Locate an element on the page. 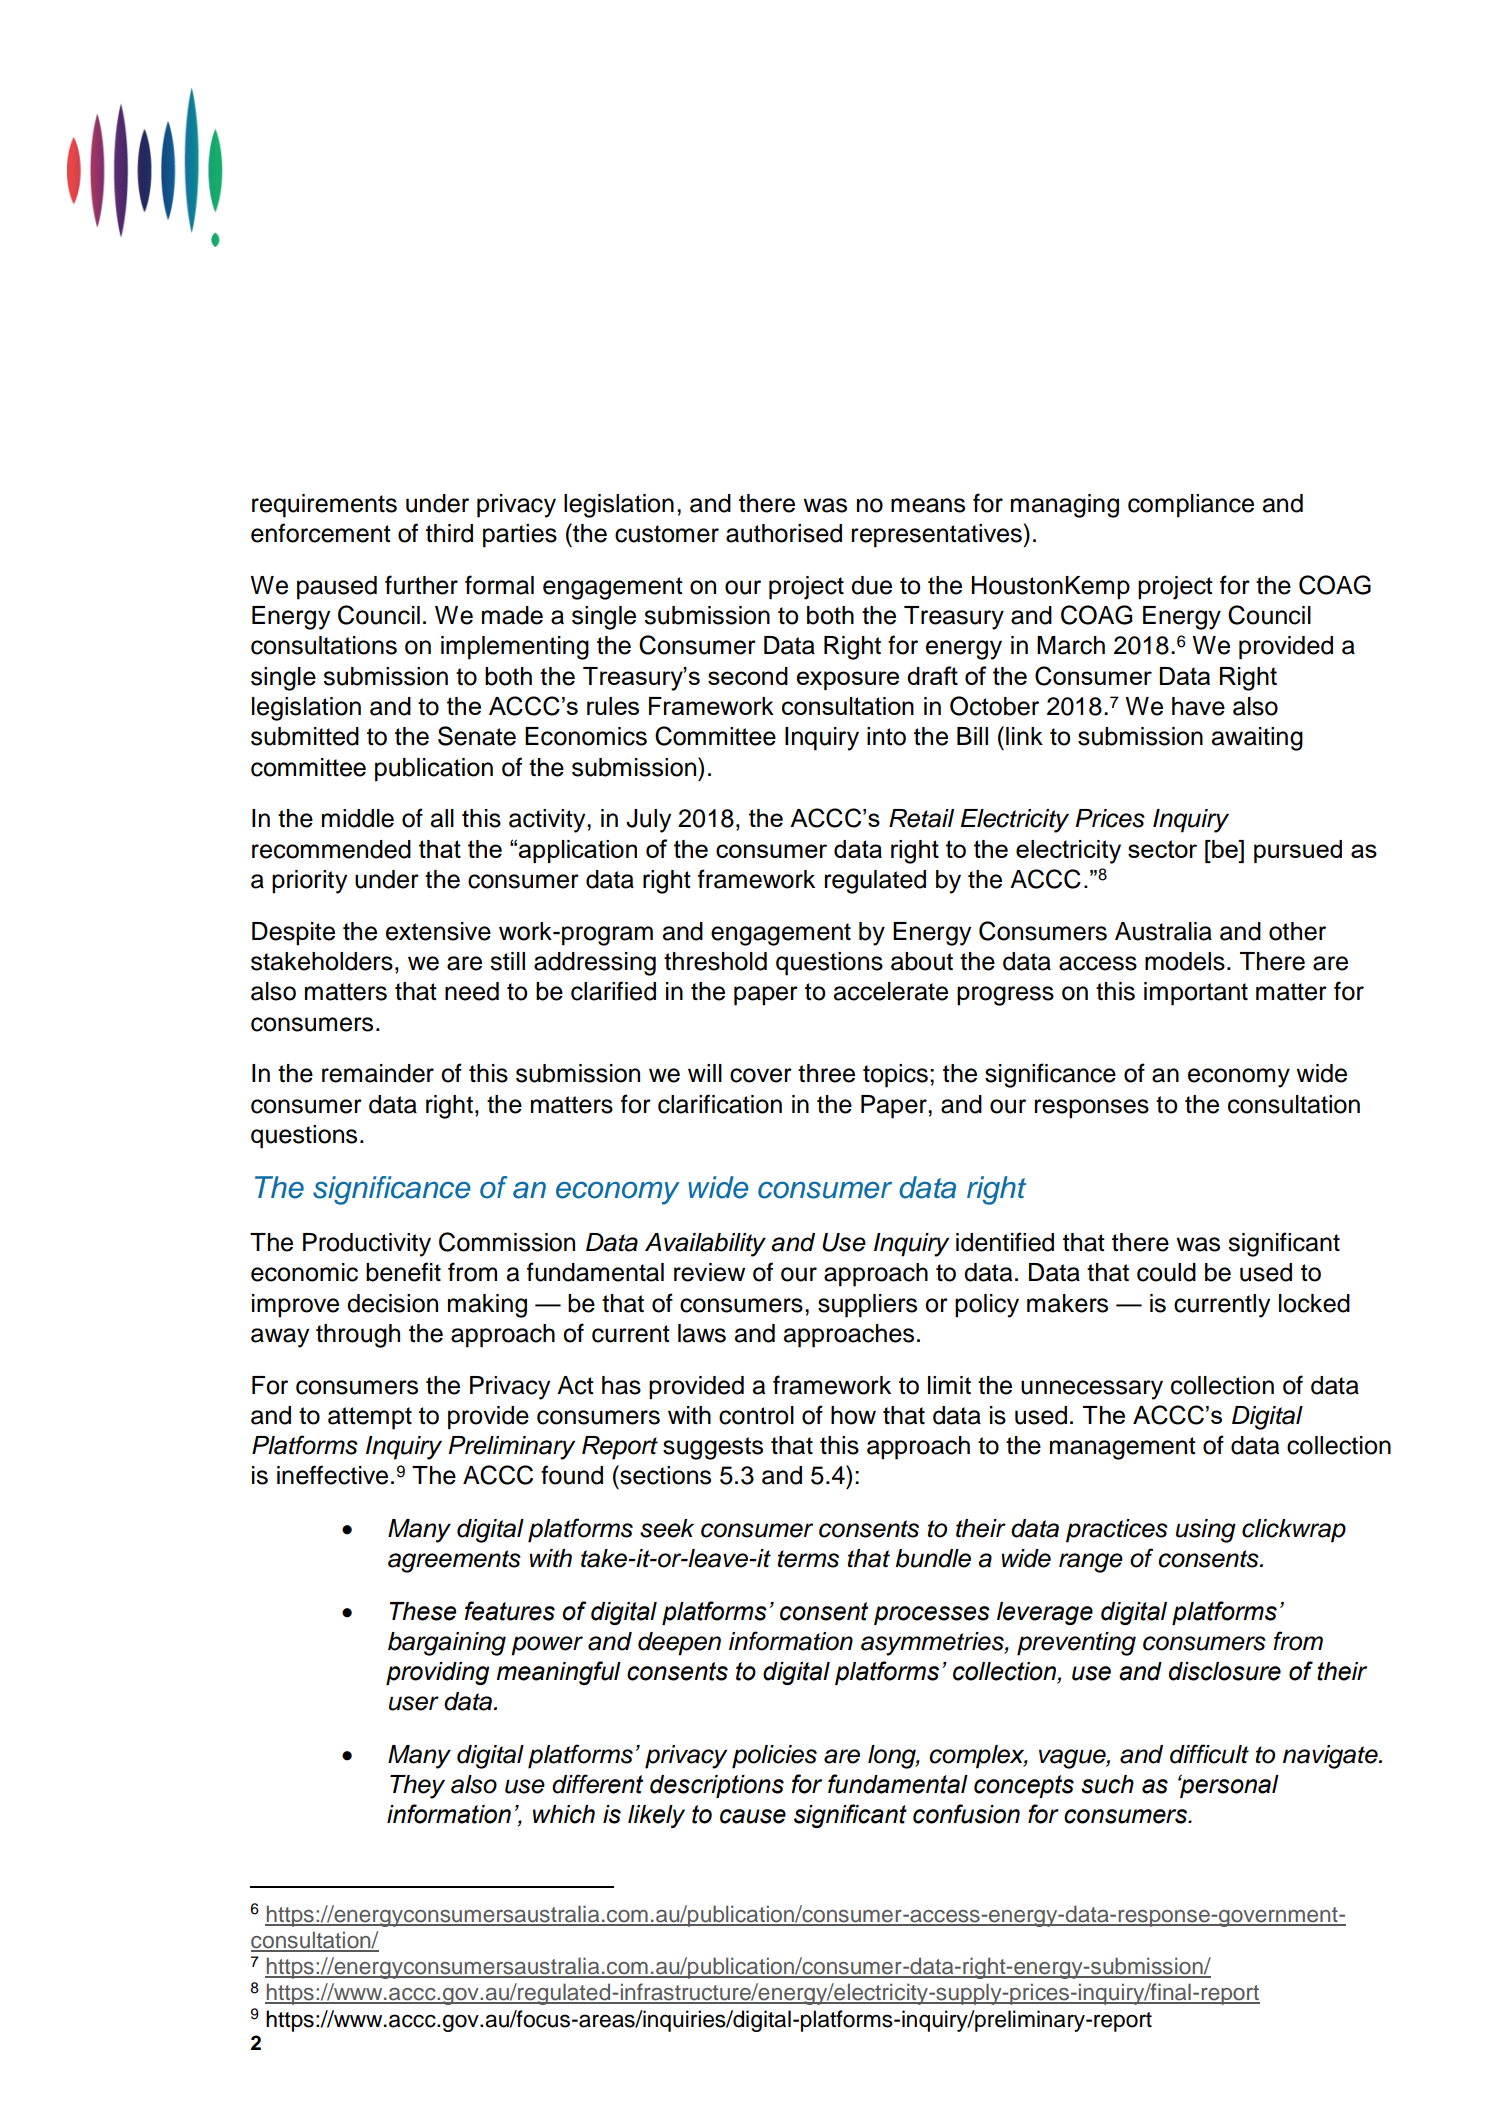 The image size is (1502, 2126). agreements is located at coordinates (454, 1561).
